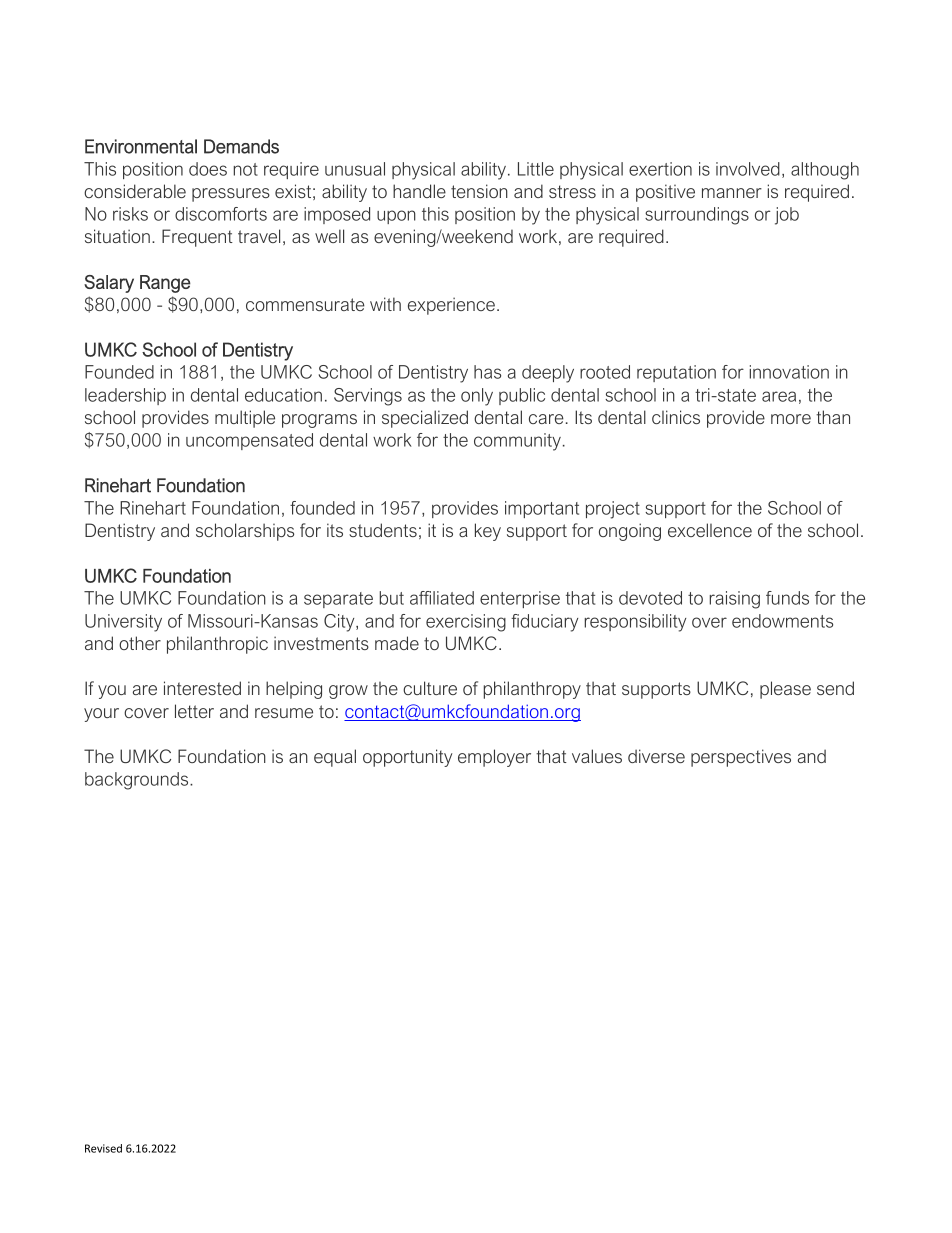 The height and width of the image is (1233, 952). I want to click on involved, so click(748, 169).
